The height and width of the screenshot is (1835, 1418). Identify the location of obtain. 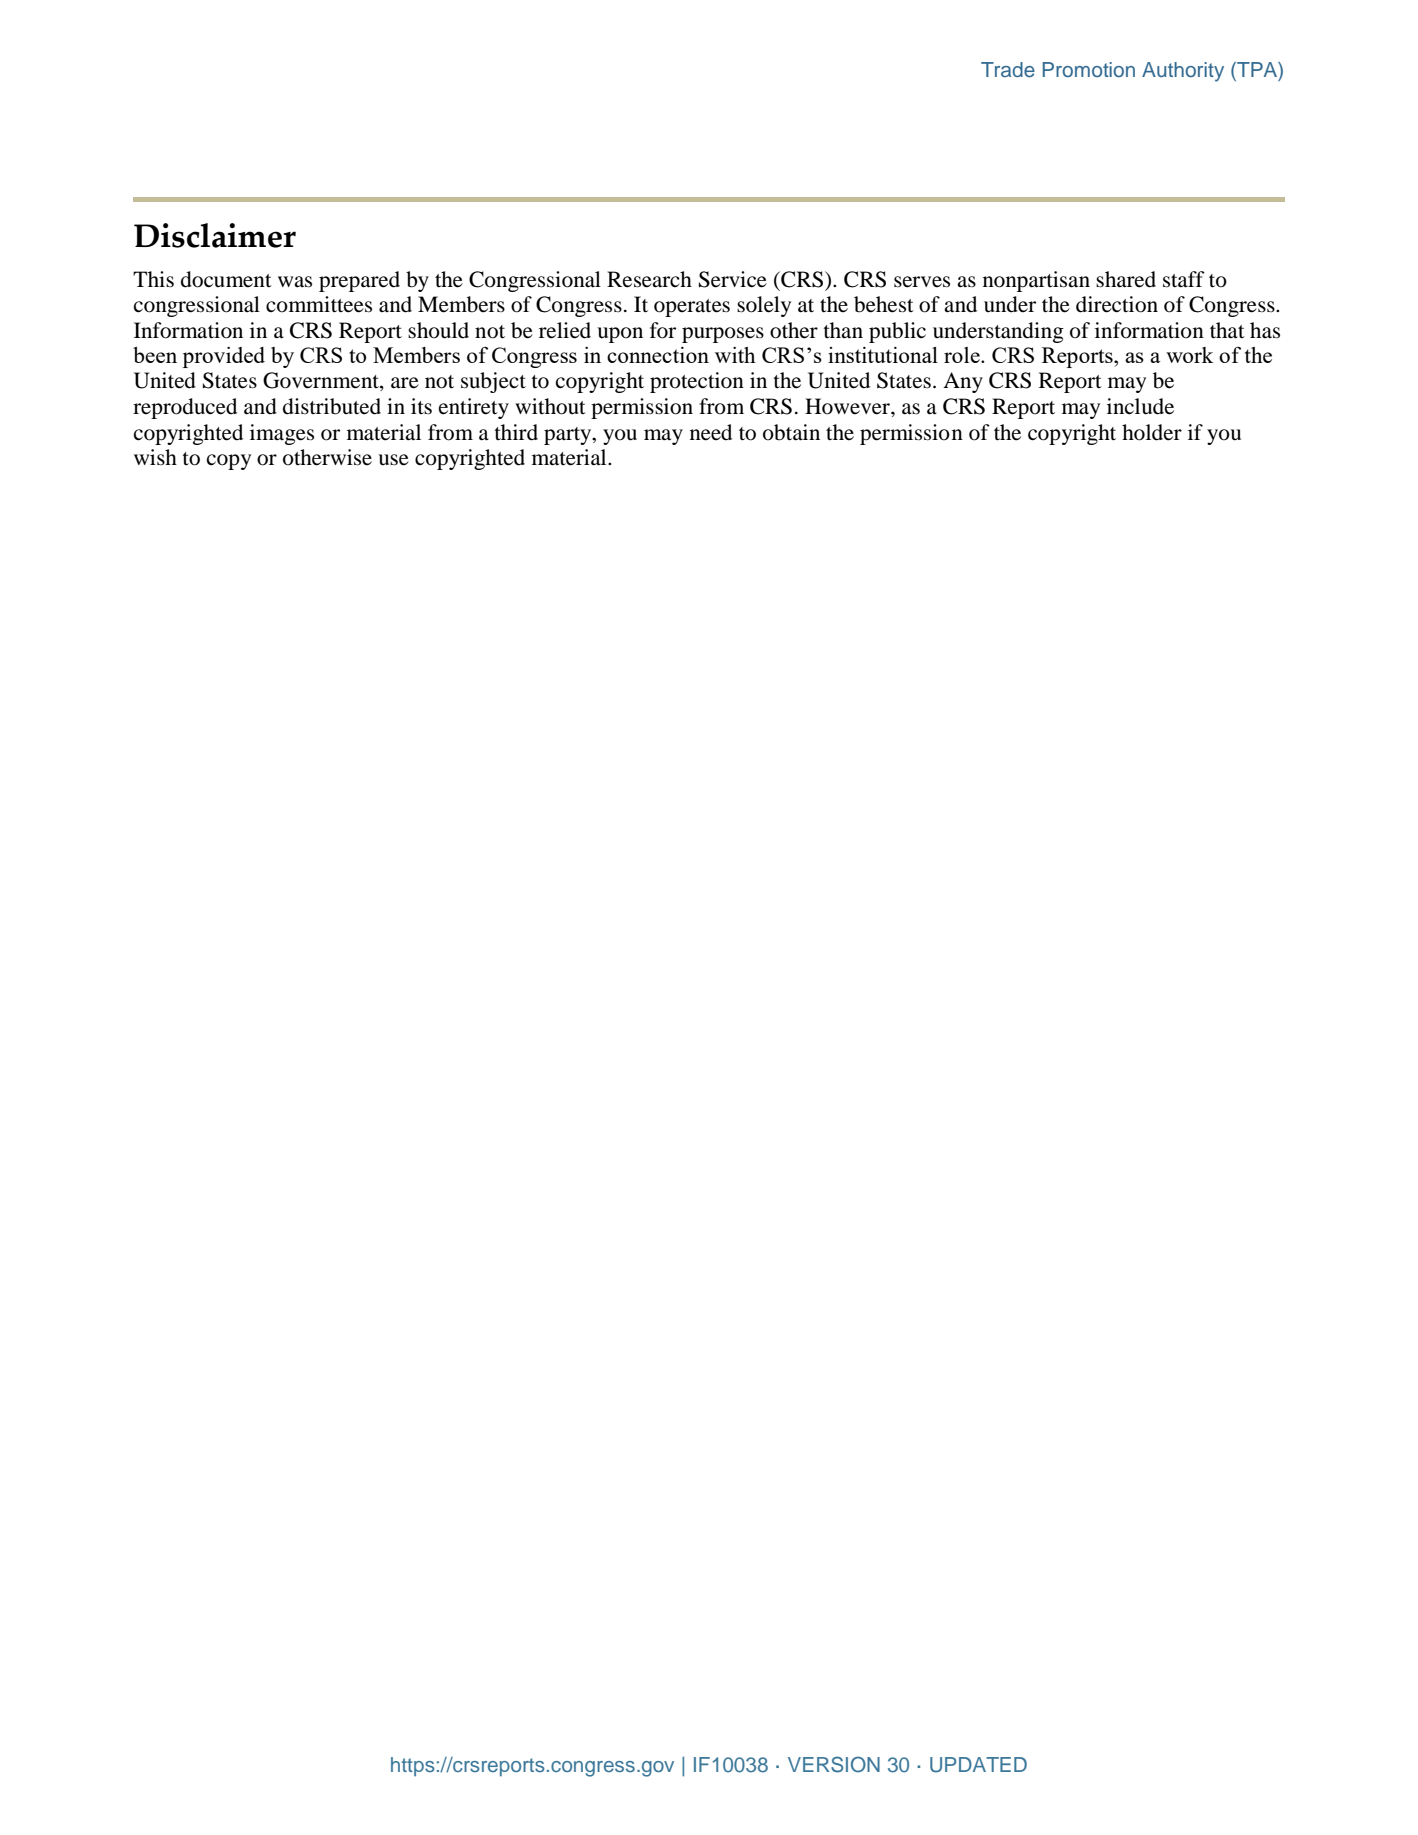
(791, 432).
